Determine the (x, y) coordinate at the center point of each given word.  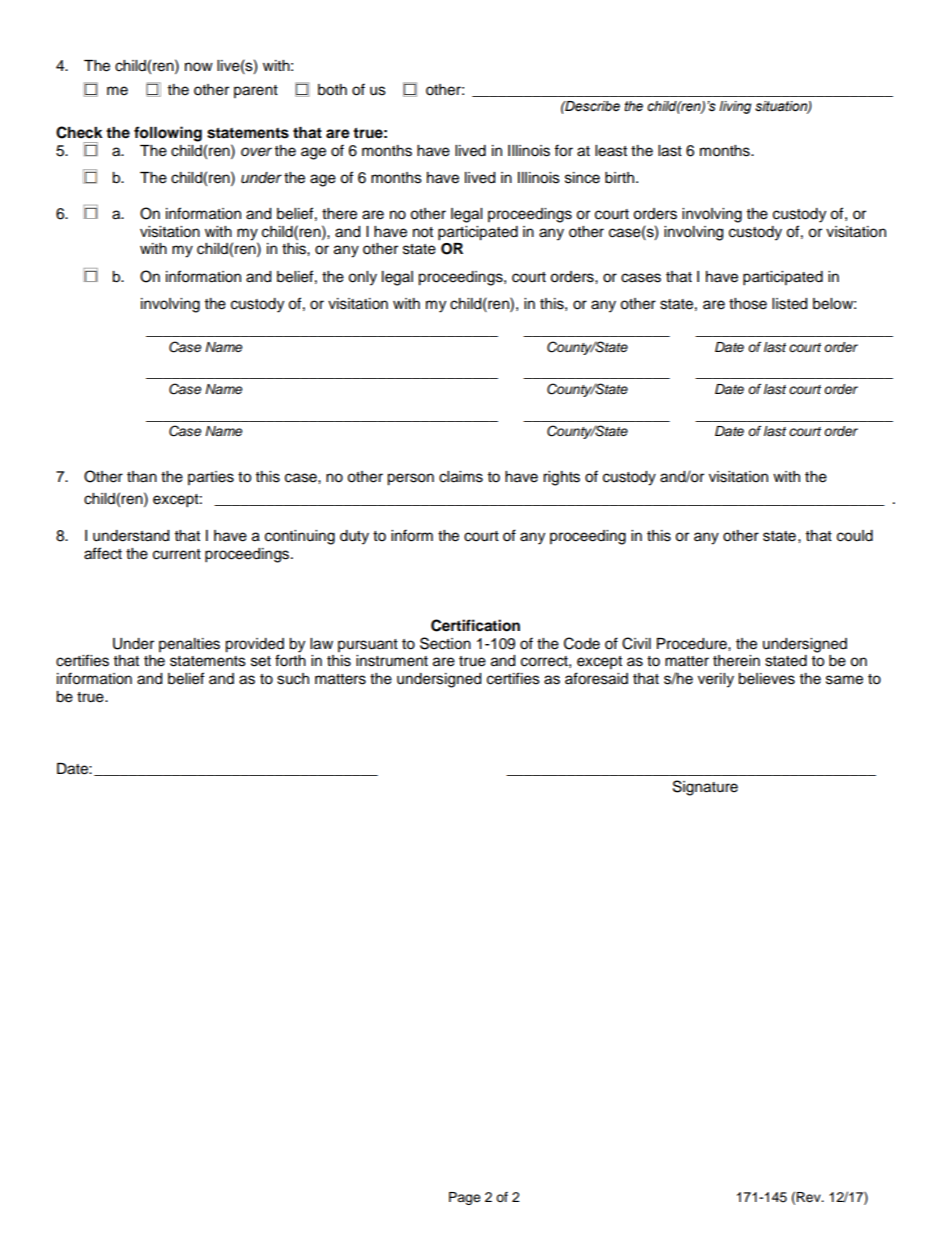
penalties (189, 645)
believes (766, 679)
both (332, 90)
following (168, 134)
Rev (809, 1197)
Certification (475, 625)
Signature (705, 788)
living (735, 107)
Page (465, 1198)
